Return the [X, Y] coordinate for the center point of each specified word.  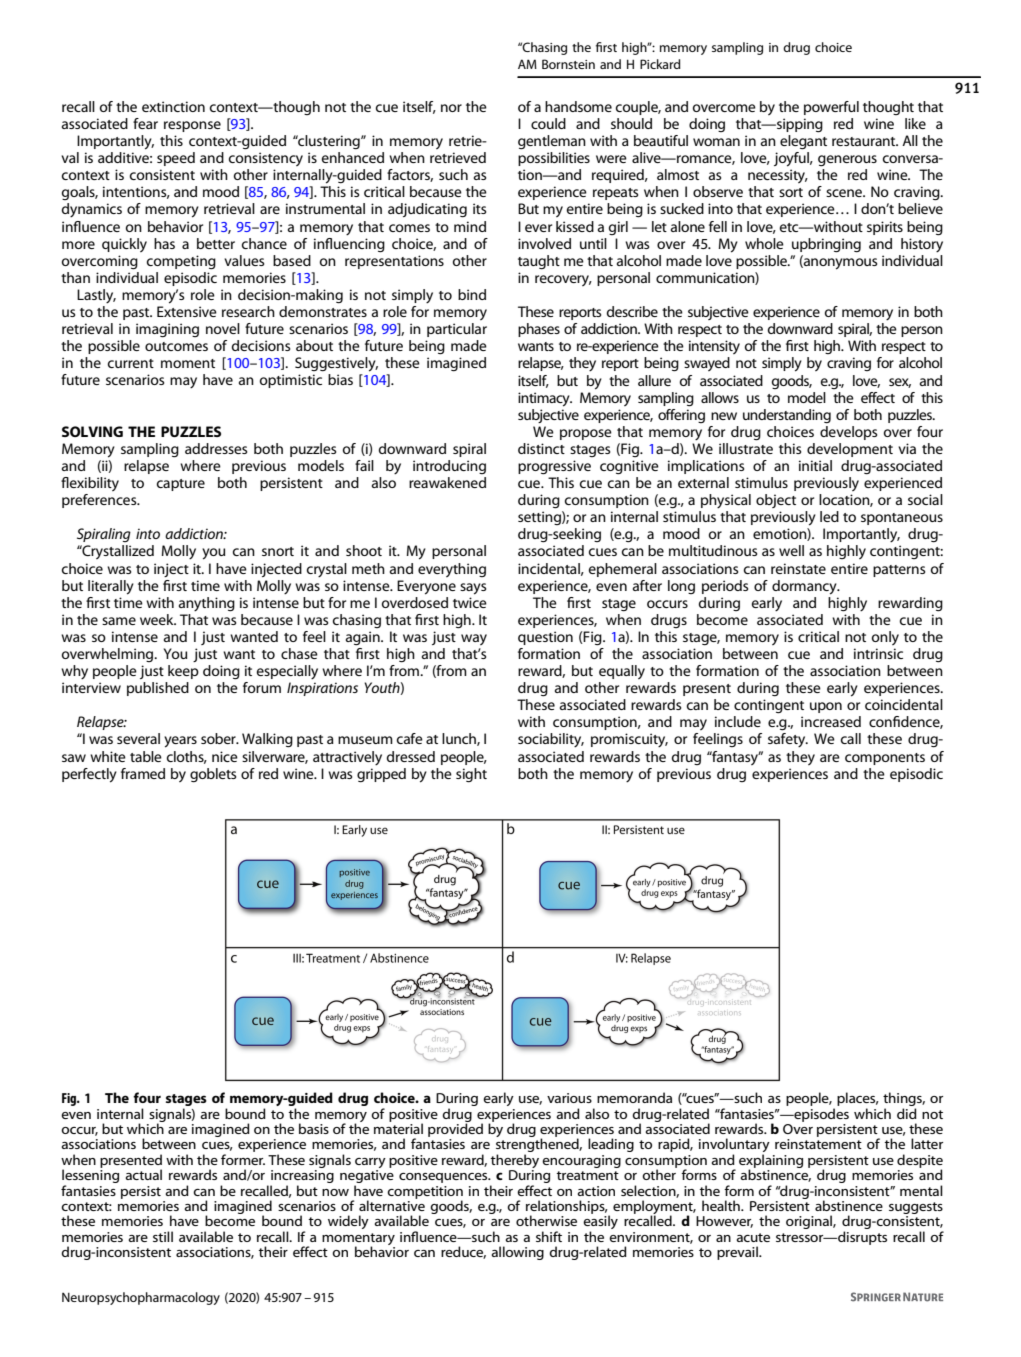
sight [471, 775]
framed [143, 773]
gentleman [552, 142]
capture [181, 485]
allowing [517, 1253]
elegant [803, 142]
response [192, 126]
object [776, 501]
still [163, 1236]
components [885, 759]
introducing [449, 467]
